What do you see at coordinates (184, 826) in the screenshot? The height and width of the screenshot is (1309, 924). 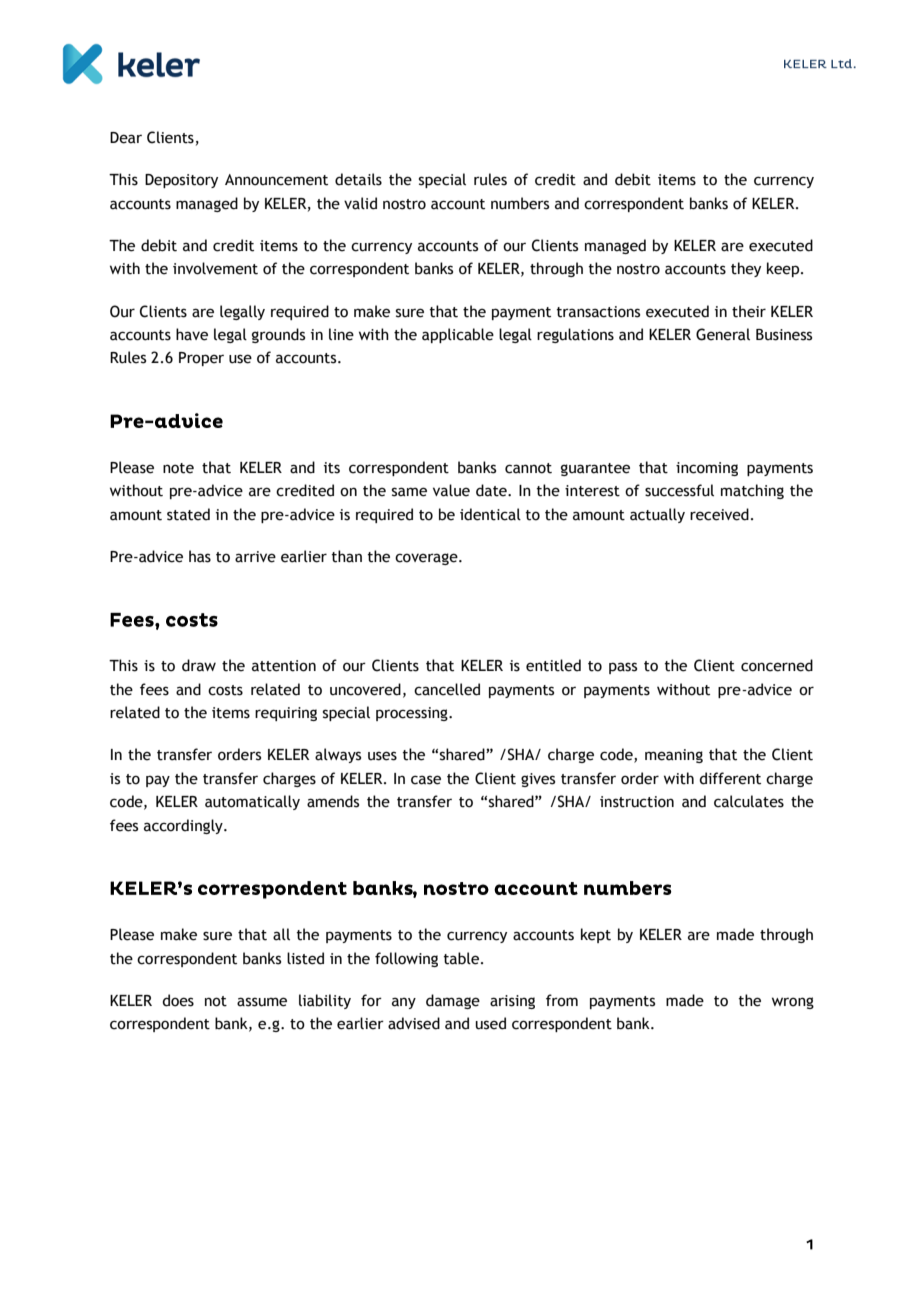 I see `accordingly` at bounding box center [184, 826].
